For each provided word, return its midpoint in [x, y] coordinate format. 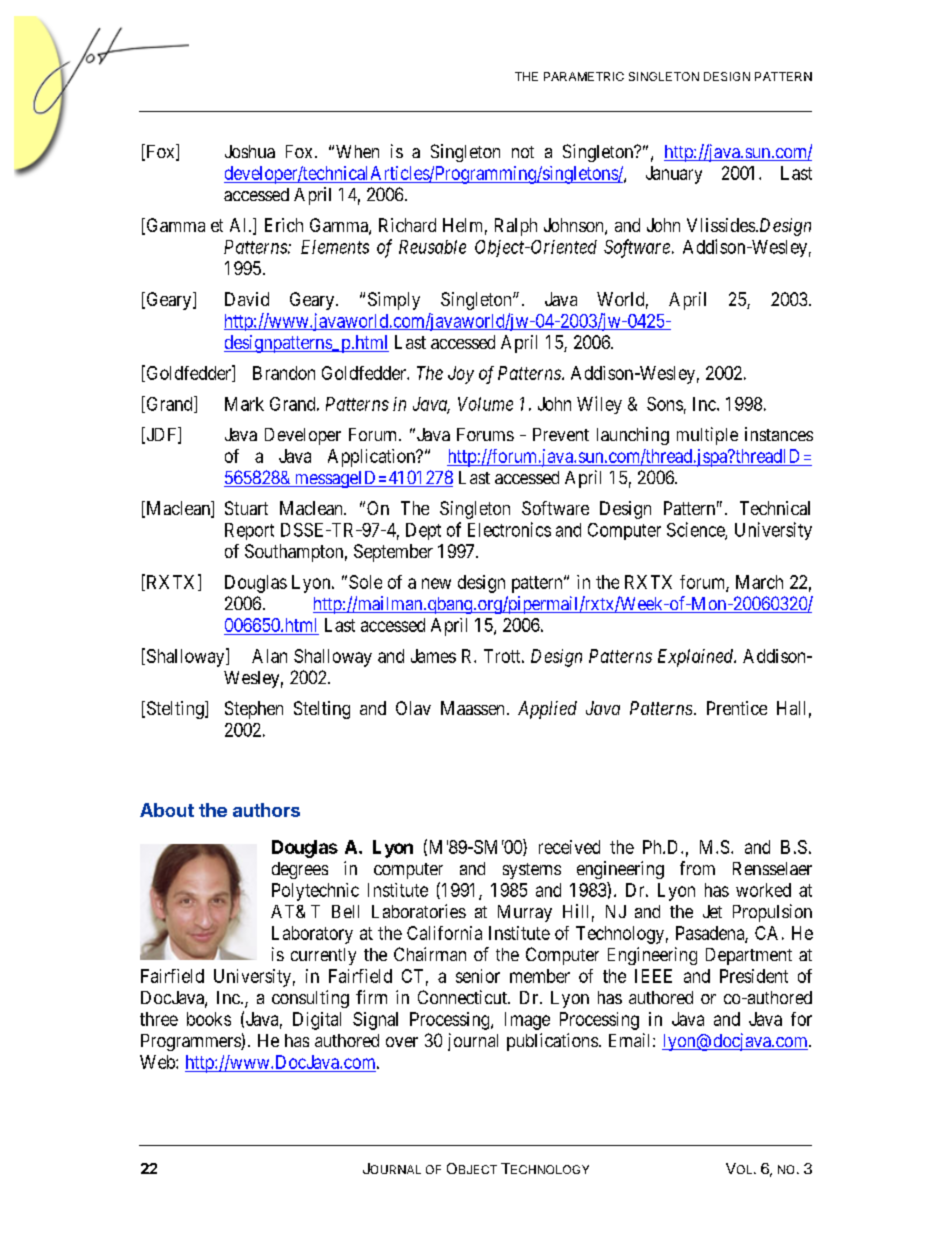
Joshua [250, 151]
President [754, 976]
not [523, 152]
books [209, 1019]
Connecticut [463, 997]
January [674, 175]
